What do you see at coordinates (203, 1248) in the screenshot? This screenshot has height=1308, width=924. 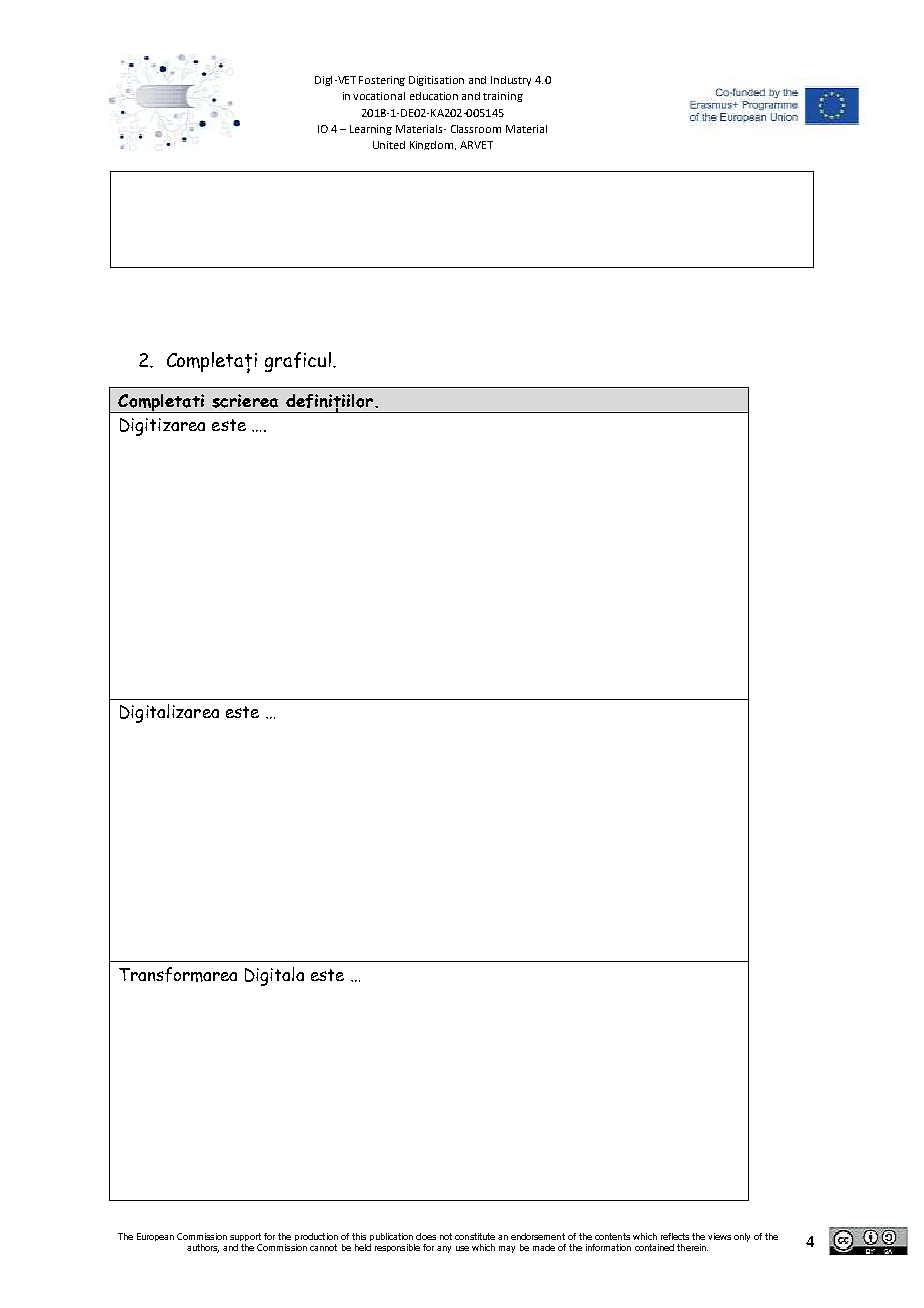 I see `authors` at bounding box center [203, 1248].
